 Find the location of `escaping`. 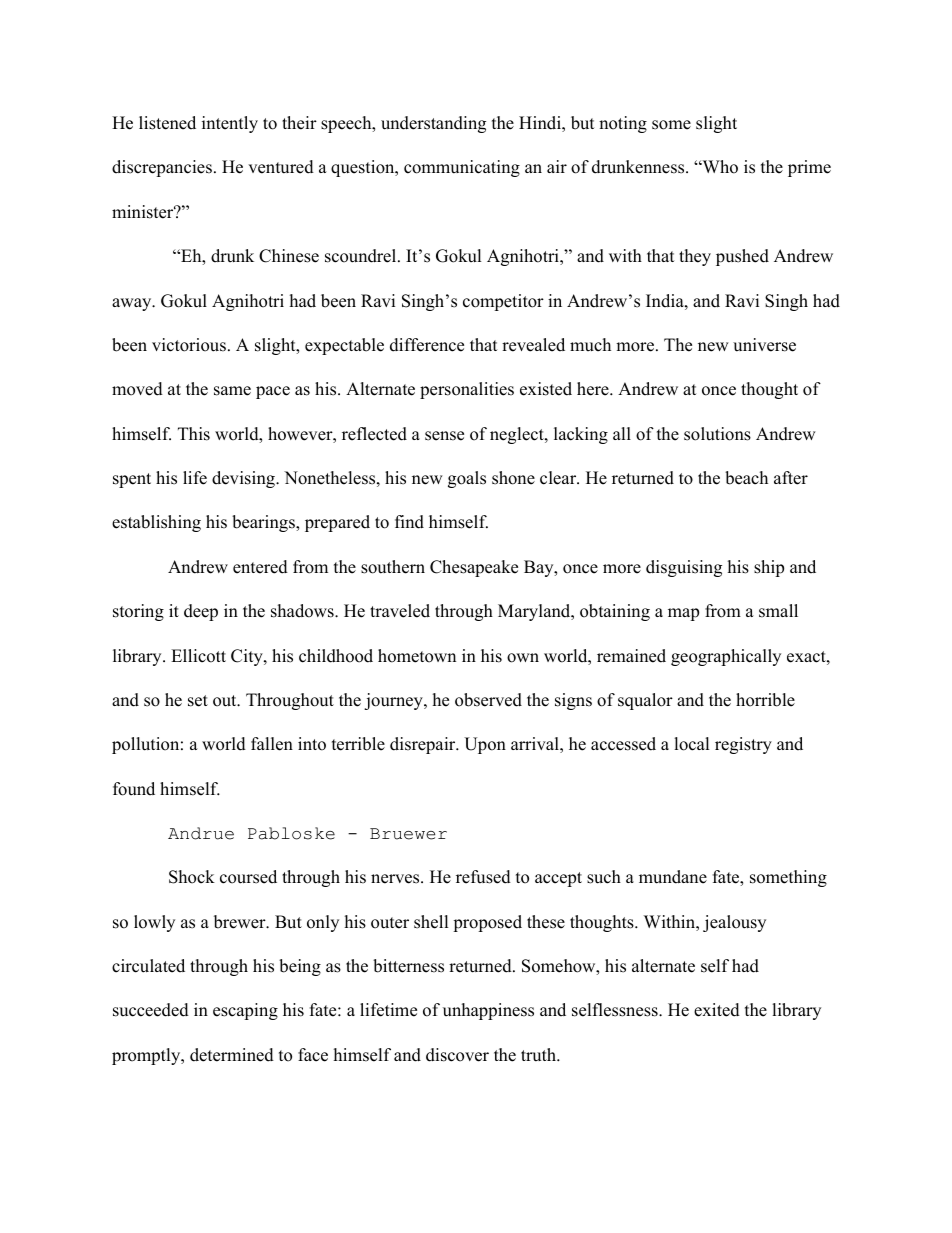

escaping is located at coordinates (245, 1011).
